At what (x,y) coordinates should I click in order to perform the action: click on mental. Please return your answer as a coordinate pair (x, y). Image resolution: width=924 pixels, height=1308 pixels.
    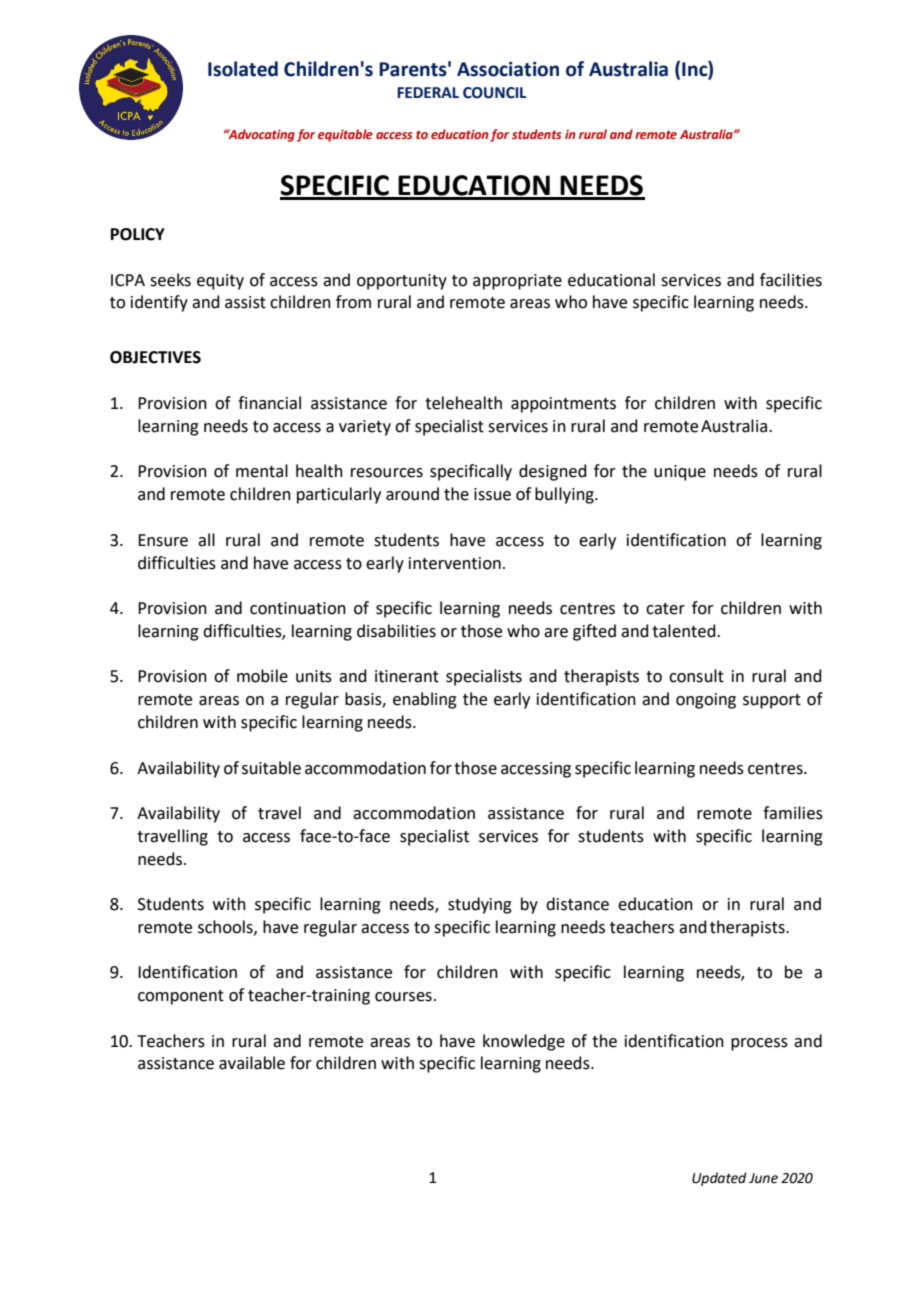
    Looking at the image, I should click on (262, 471).
